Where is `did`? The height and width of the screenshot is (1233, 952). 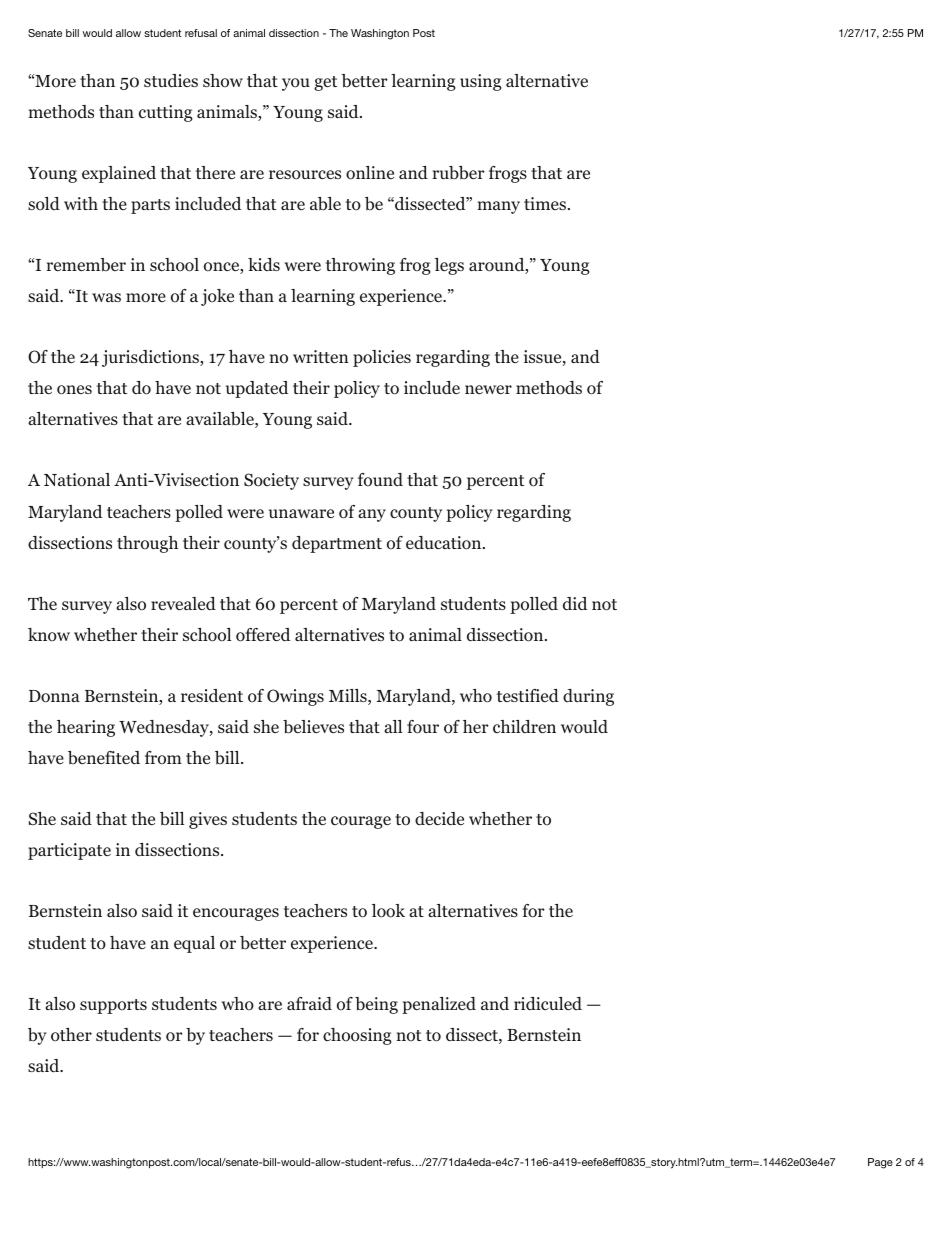 did is located at coordinates (575, 604).
